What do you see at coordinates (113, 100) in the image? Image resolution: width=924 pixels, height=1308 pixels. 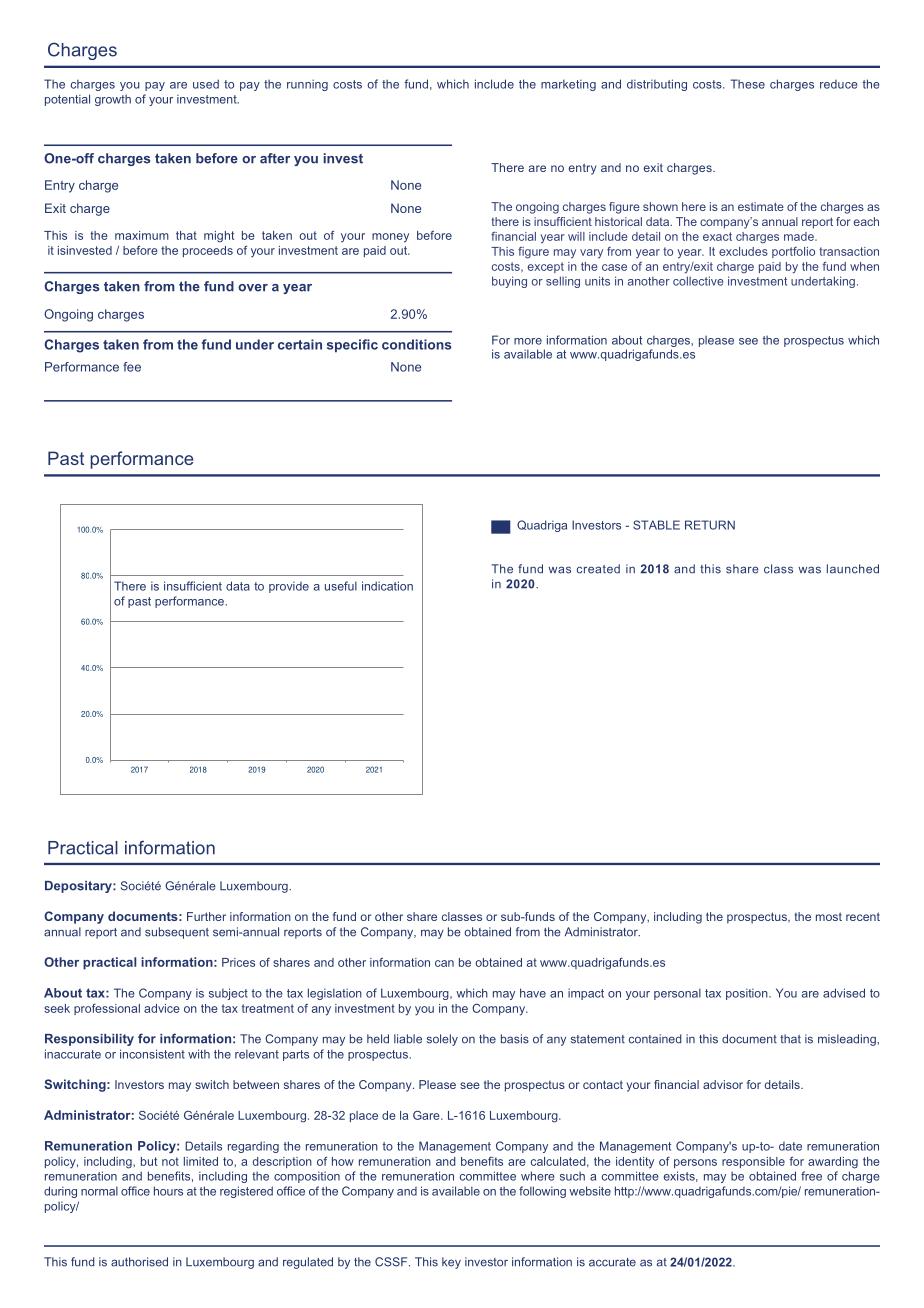 I see `growth` at bounding box center [113, 100].
